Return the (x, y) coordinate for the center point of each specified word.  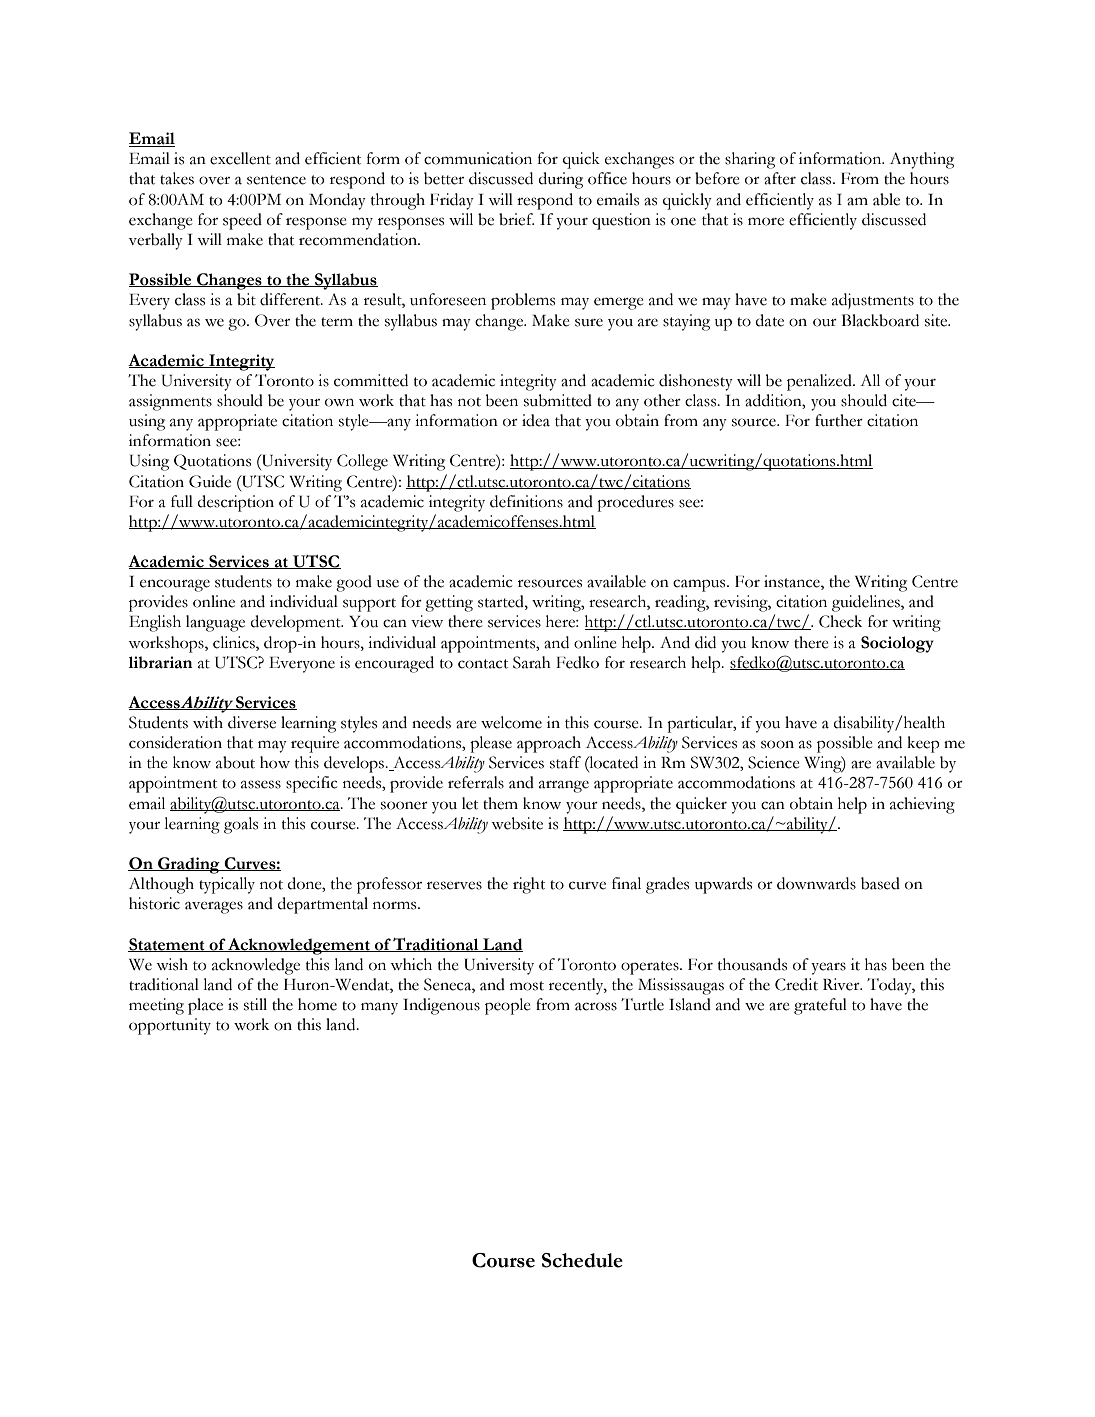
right (529, 885)
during (561, 180)
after (780, 178)
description (236, 503)
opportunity (170, 1026)
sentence (276, 180)
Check (840, 621)
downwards (816, 883)
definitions (526, 501)
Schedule (582, 1260)
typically (227, 885)
